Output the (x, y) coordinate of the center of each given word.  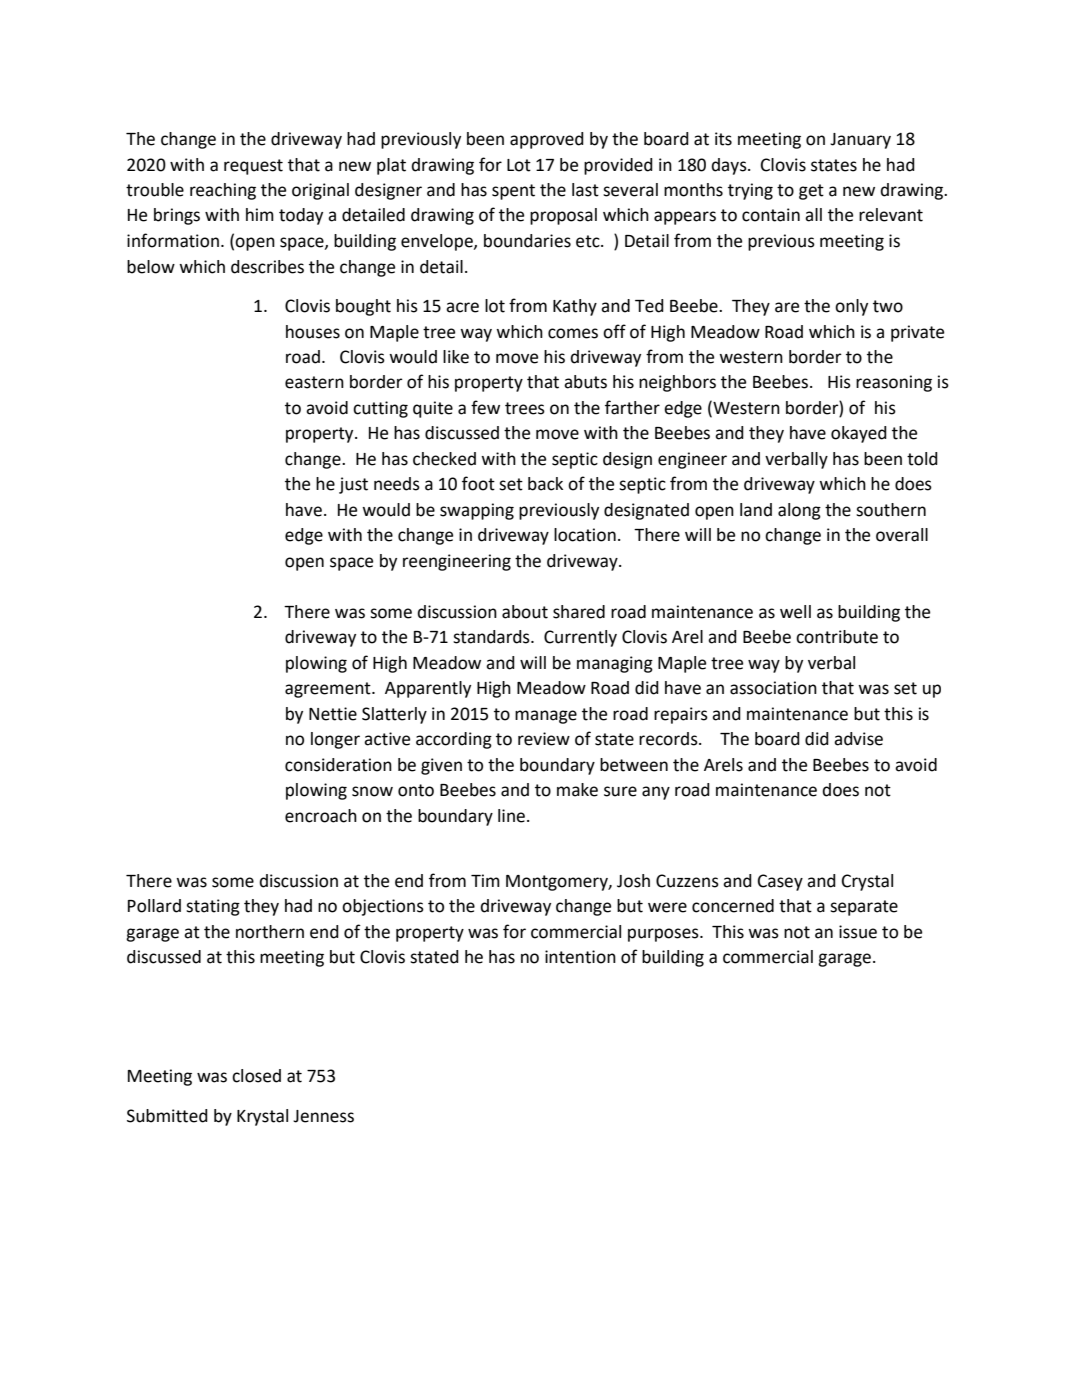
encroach (321, 816)
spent (513, 192)
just (353, 485)
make (577, 790)
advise (858, 739)
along (799, 511)
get (811, 192)
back (545, 484)
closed (256, 1076)
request (253, 167)
